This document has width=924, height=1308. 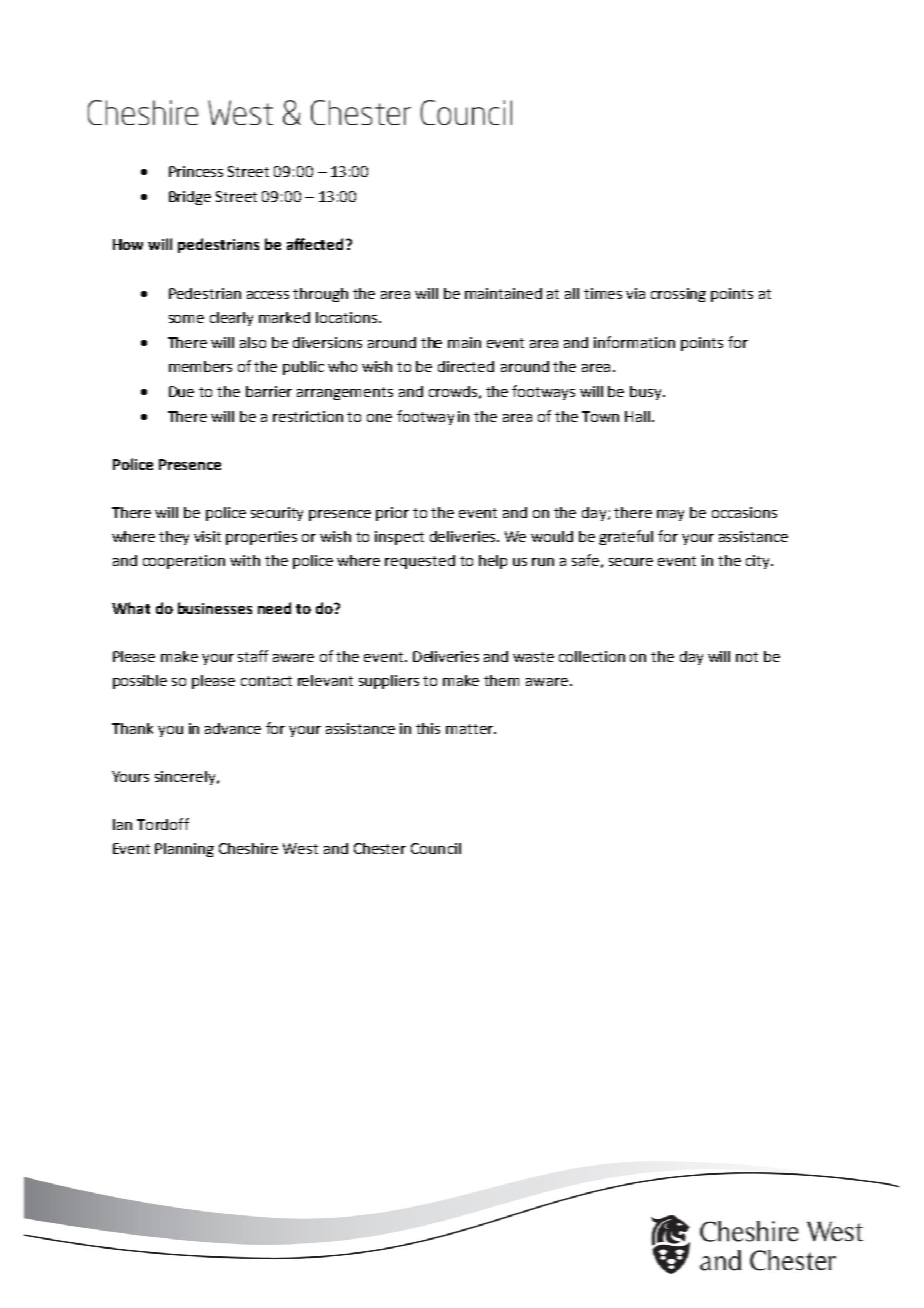 I want to click on crossing, so click(x=678, y=295).
